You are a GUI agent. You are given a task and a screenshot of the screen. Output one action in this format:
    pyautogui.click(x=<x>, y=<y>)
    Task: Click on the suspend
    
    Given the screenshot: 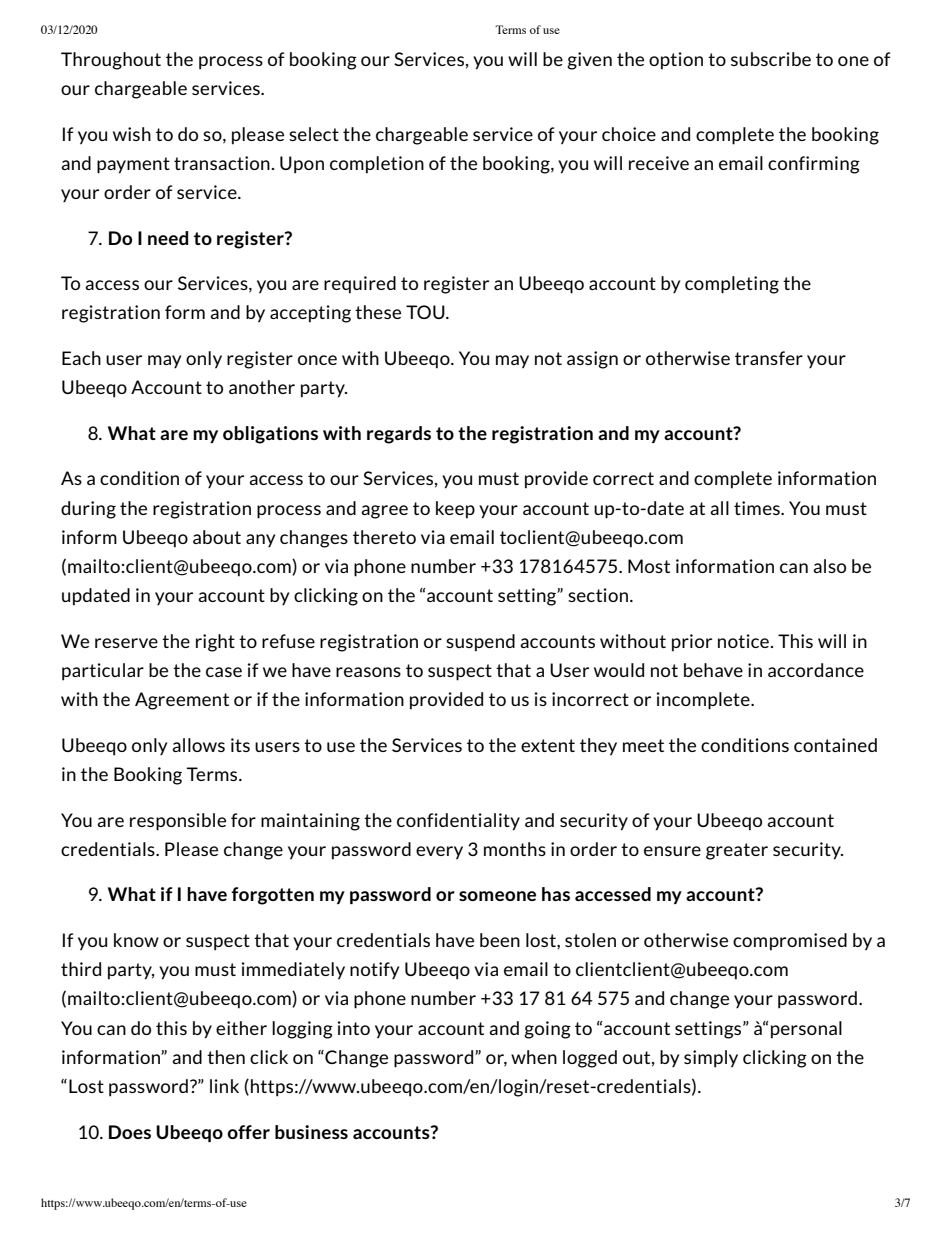 What is the action you would take?
    pyautogui.click(x=480, y=643)
